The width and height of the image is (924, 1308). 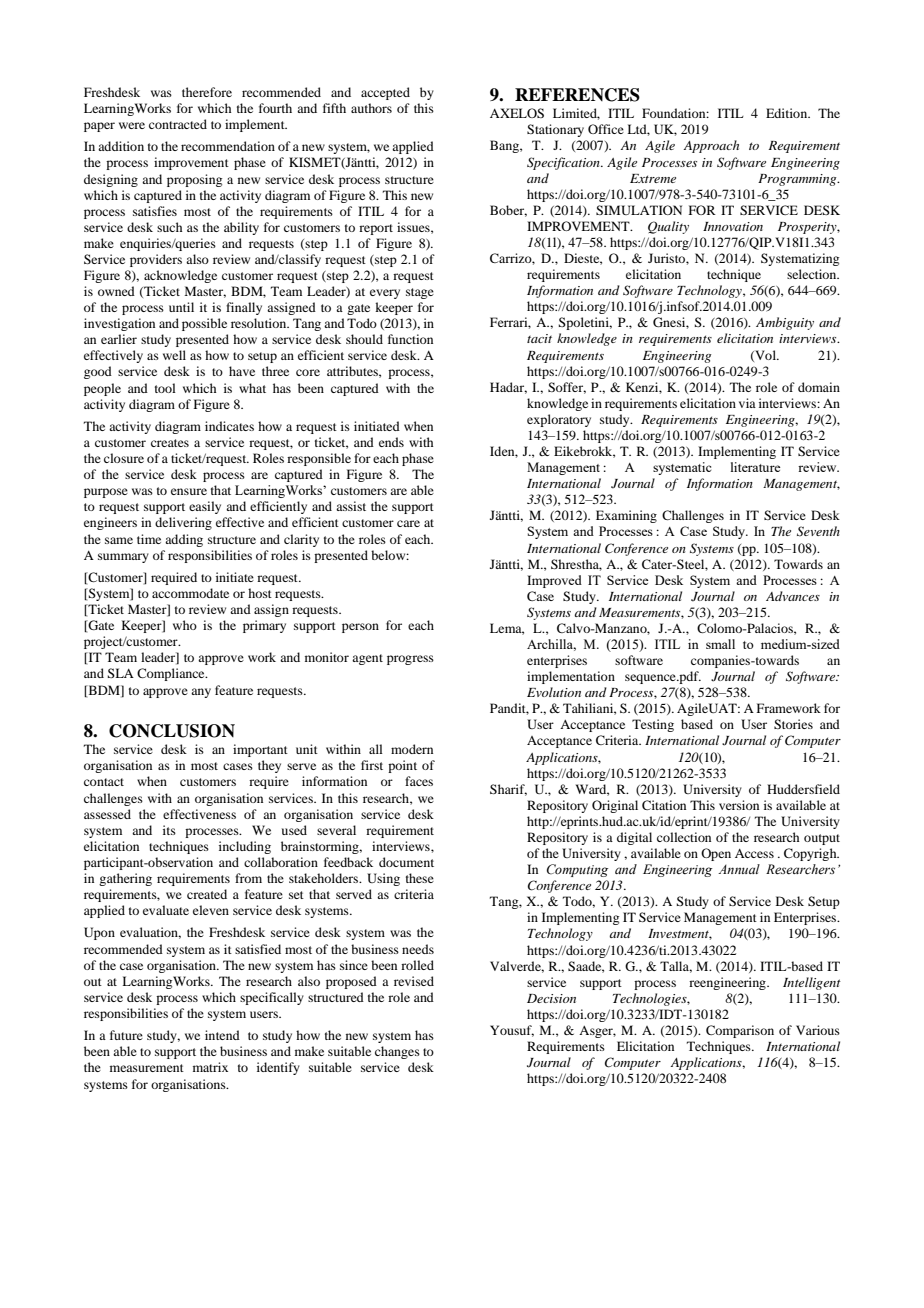 I want to click on accepted, so click(x=385, y=93).
